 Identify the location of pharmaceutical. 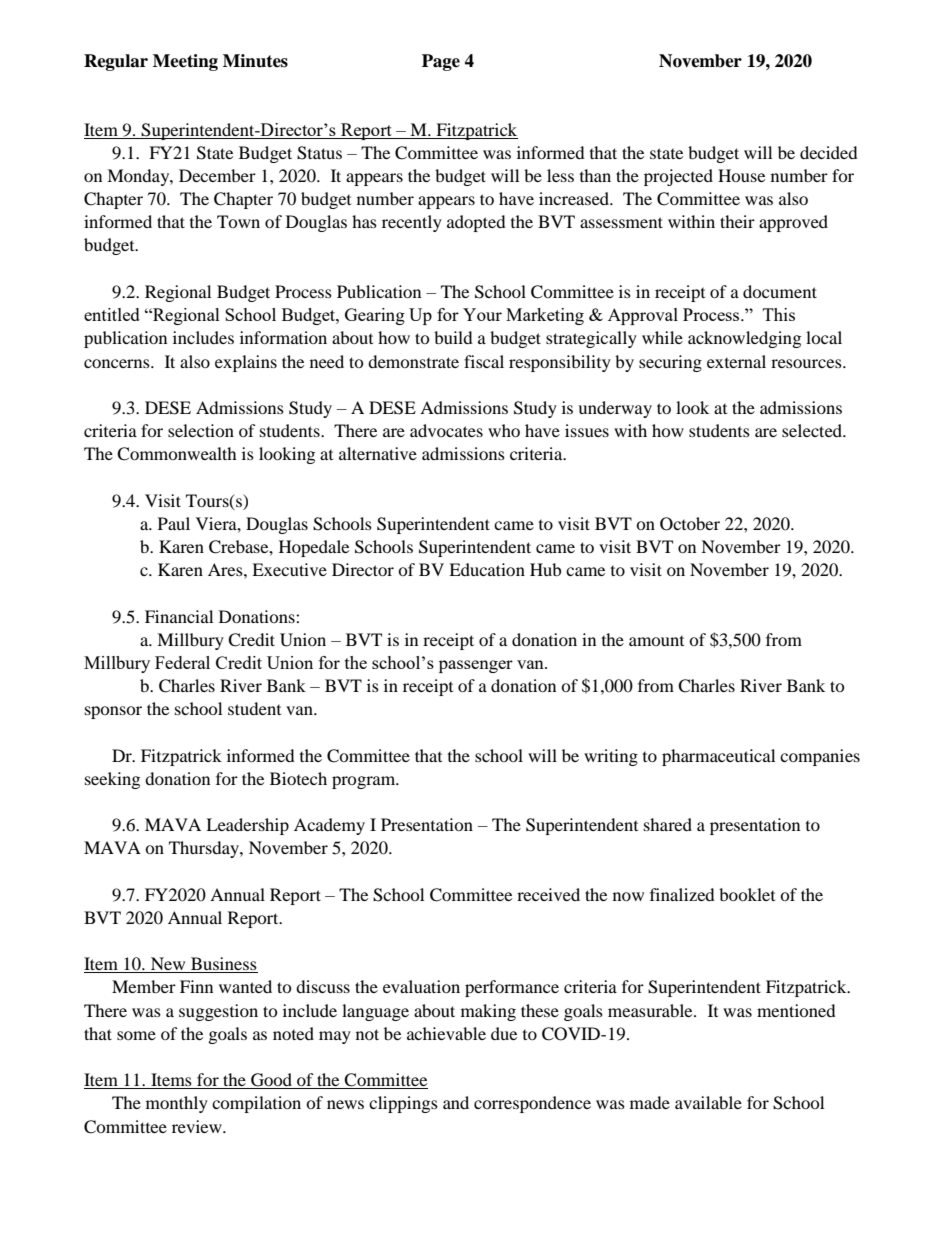
(718, 757).
